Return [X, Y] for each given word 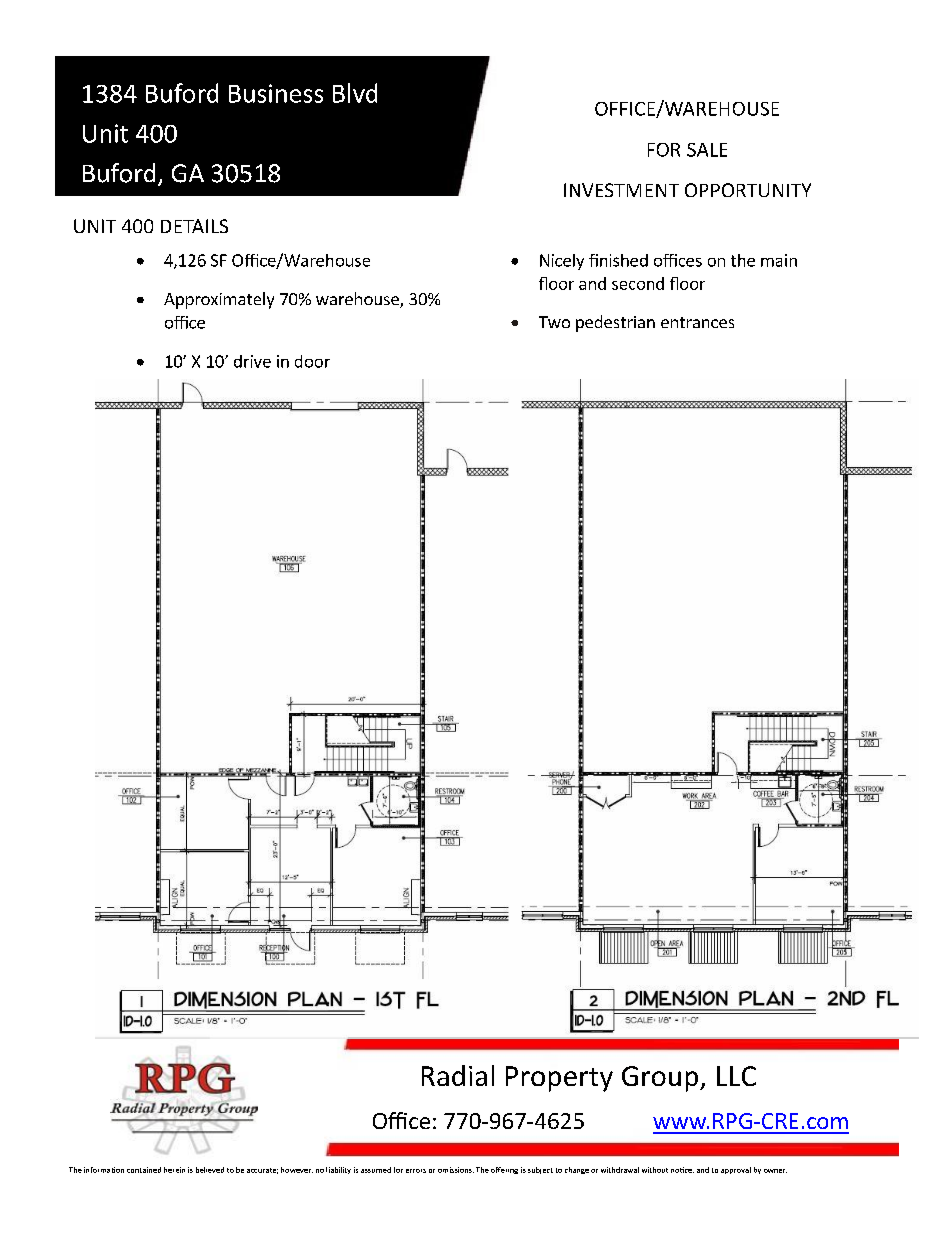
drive [252, 361]
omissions [456, 1170]
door [312, 361]
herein [174, 1170]
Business [276, 93]
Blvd [355, 93]
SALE [707, 150]
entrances [697, 322]
